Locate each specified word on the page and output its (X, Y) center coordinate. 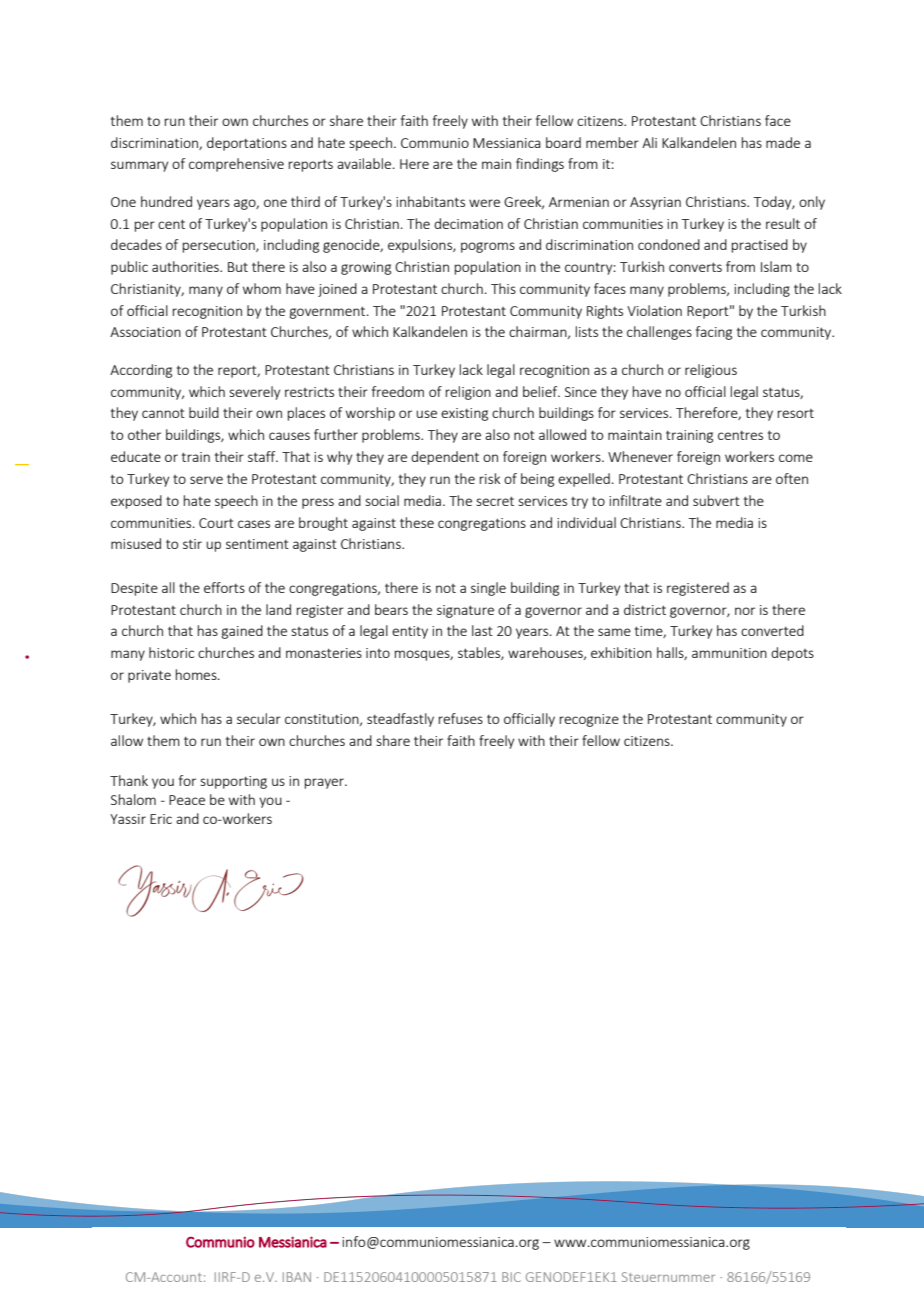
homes (197, 674)
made (783, 142)
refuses (461, 718)
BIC (511, 1277)
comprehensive (236, 165)
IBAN (297, 1277)
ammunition (729, 653)
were (484, 203)
